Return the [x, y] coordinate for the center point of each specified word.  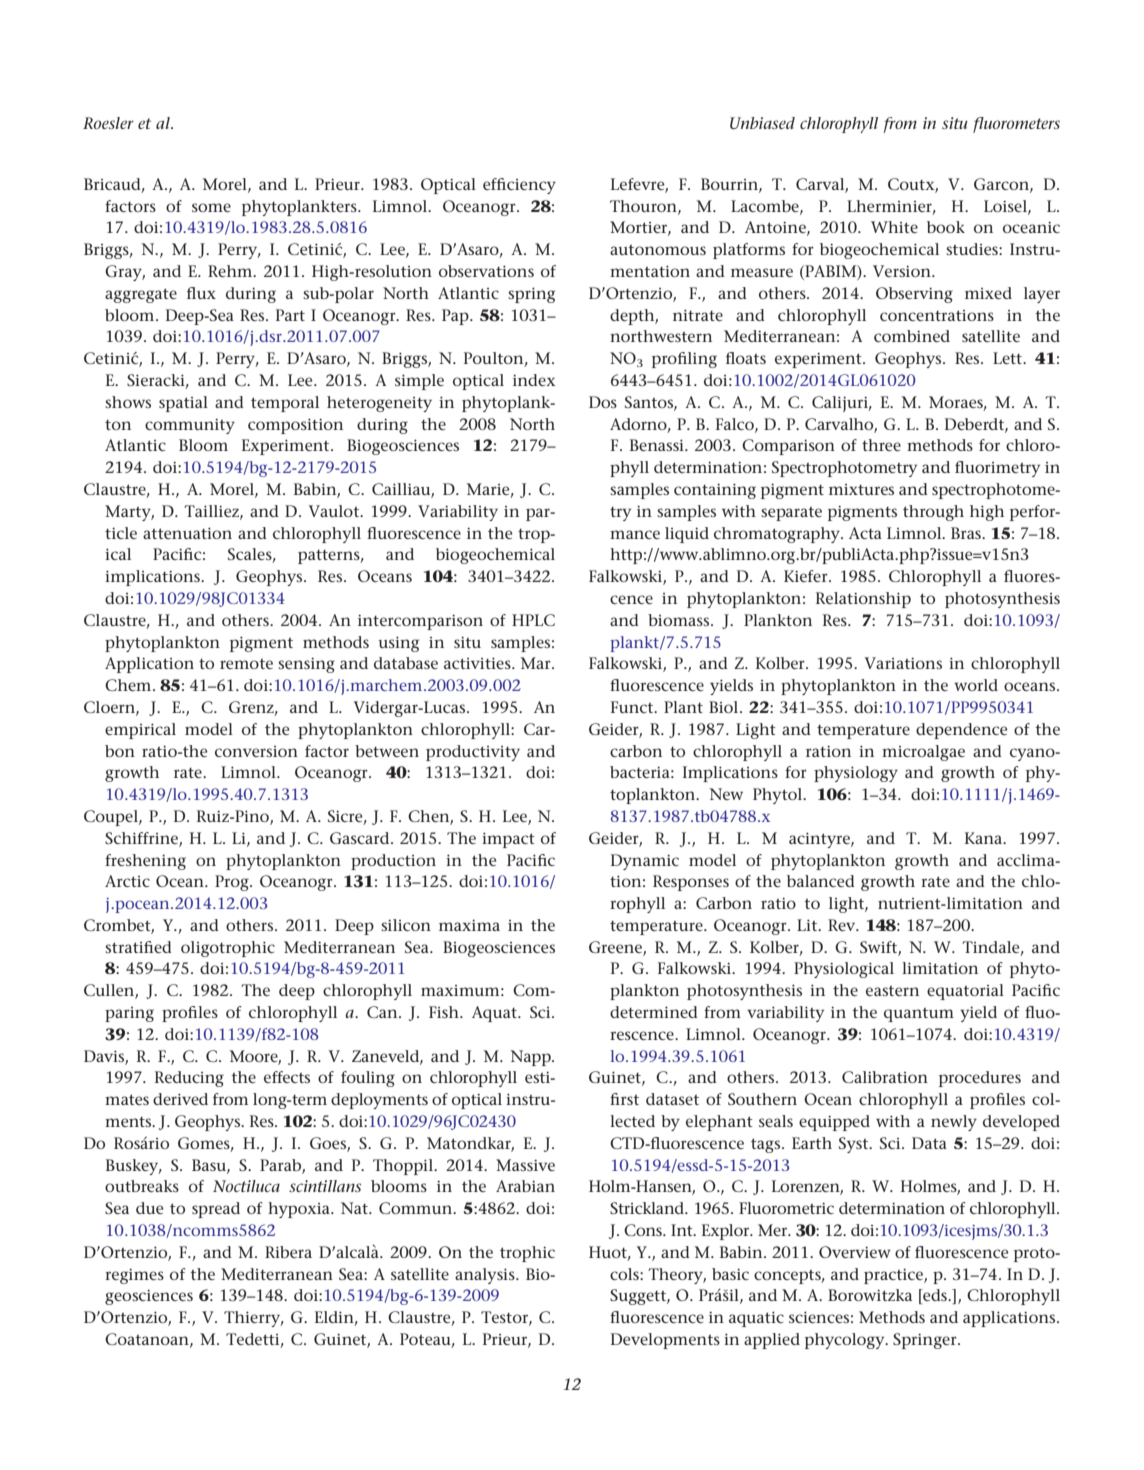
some [211, 207]
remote [246, 663]
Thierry [253, 1319]
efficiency [519, 186]
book [946, 227]
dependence [961, 731]
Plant [683, 707]
